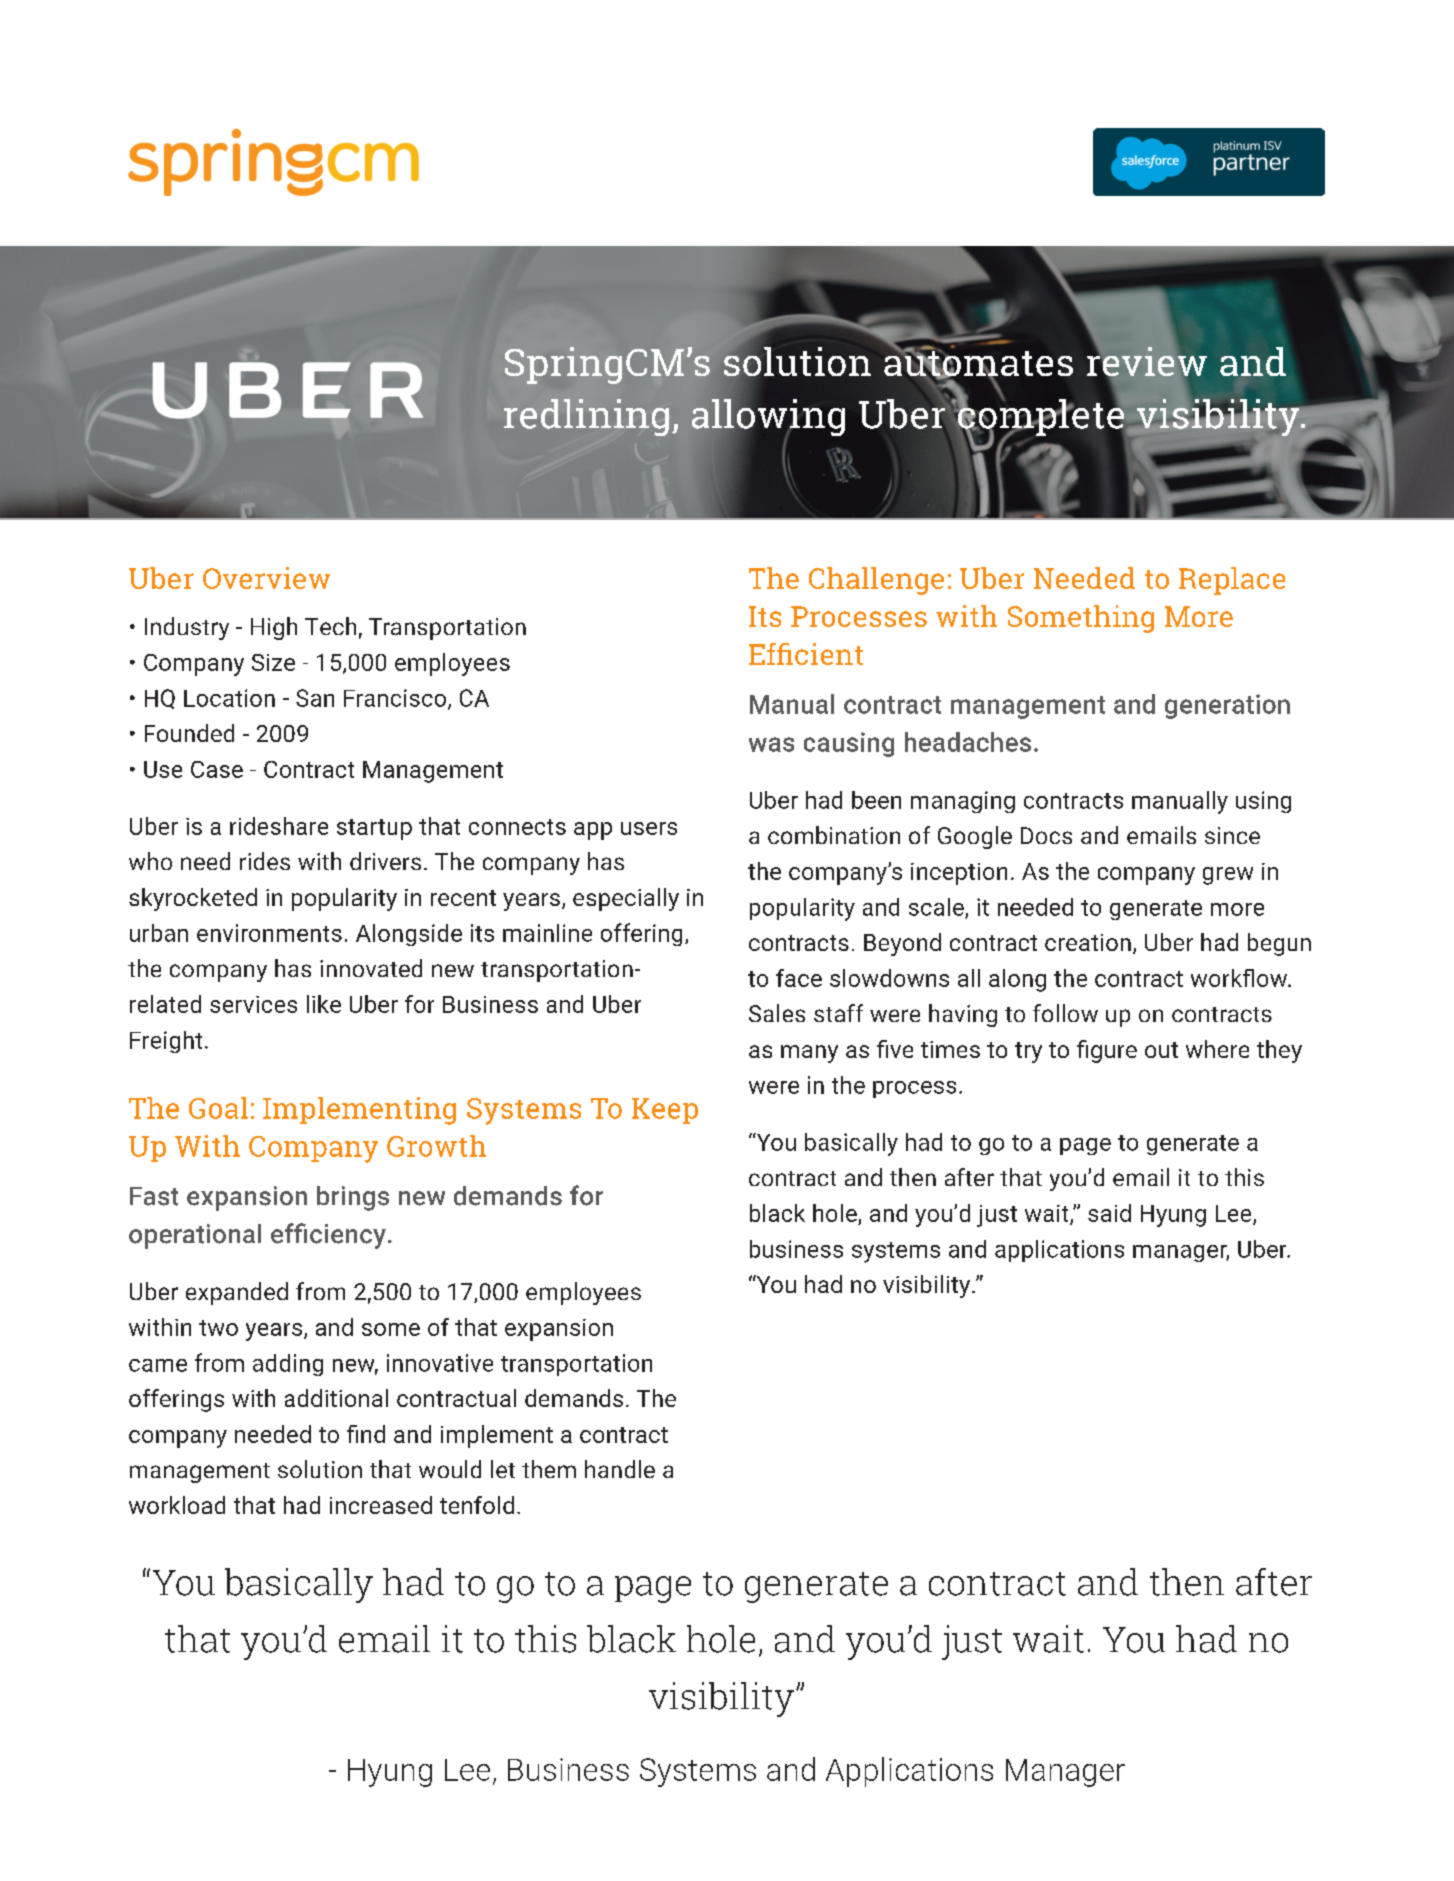  What do you see at coordinates (626, 899) in the page?
I see `especially` at bounding box center [626, 899].
